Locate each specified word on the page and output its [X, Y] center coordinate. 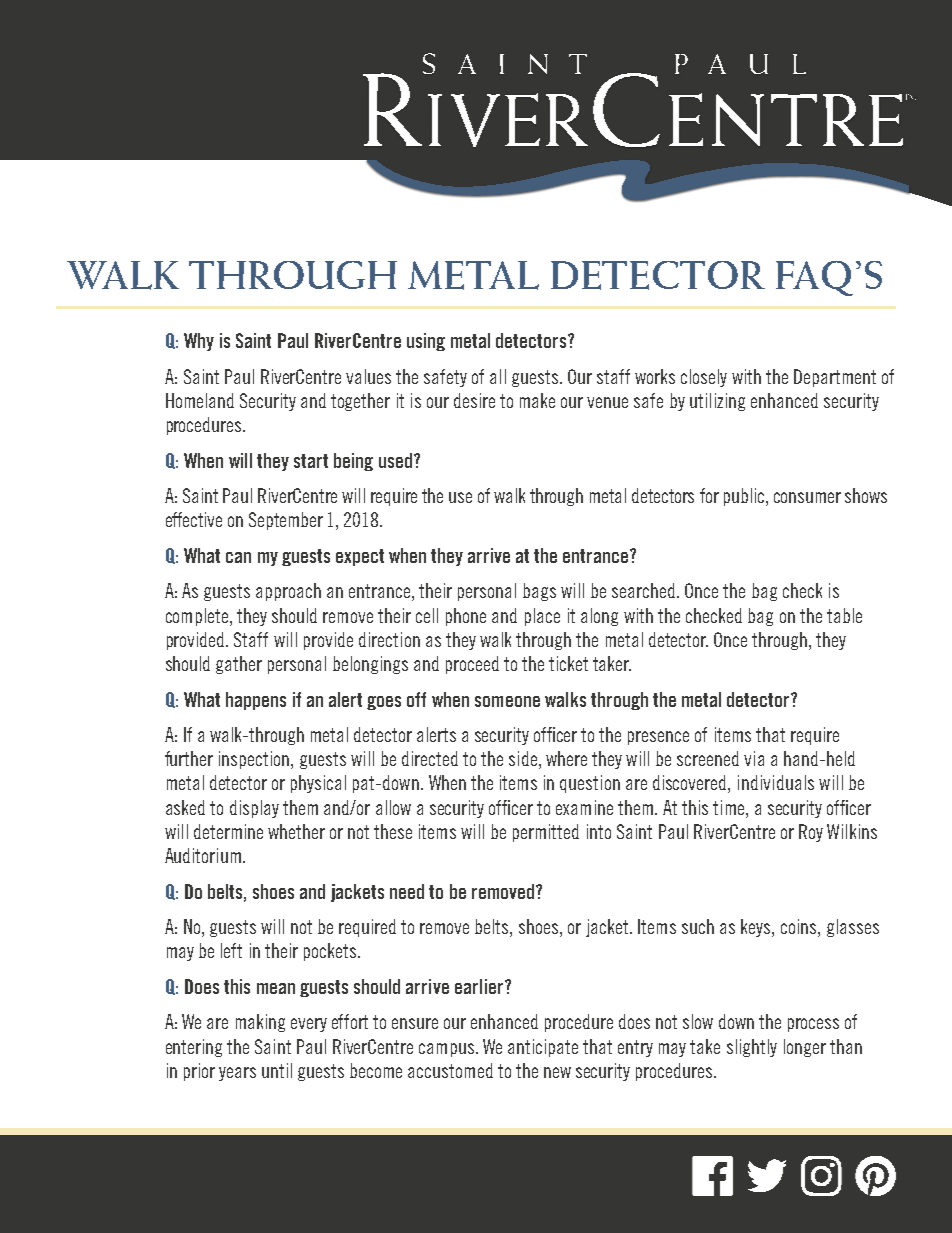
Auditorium [203, 855]
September [286, 521]
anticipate [543, 1048]
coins [800, 928]
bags [539, 592]
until [277, 1070]
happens [256, 701]
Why [199, 342]
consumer [807, 497]
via [754, 758]
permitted [546, 833]
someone [507, 701]
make [537, 400]
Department [835, 378]
